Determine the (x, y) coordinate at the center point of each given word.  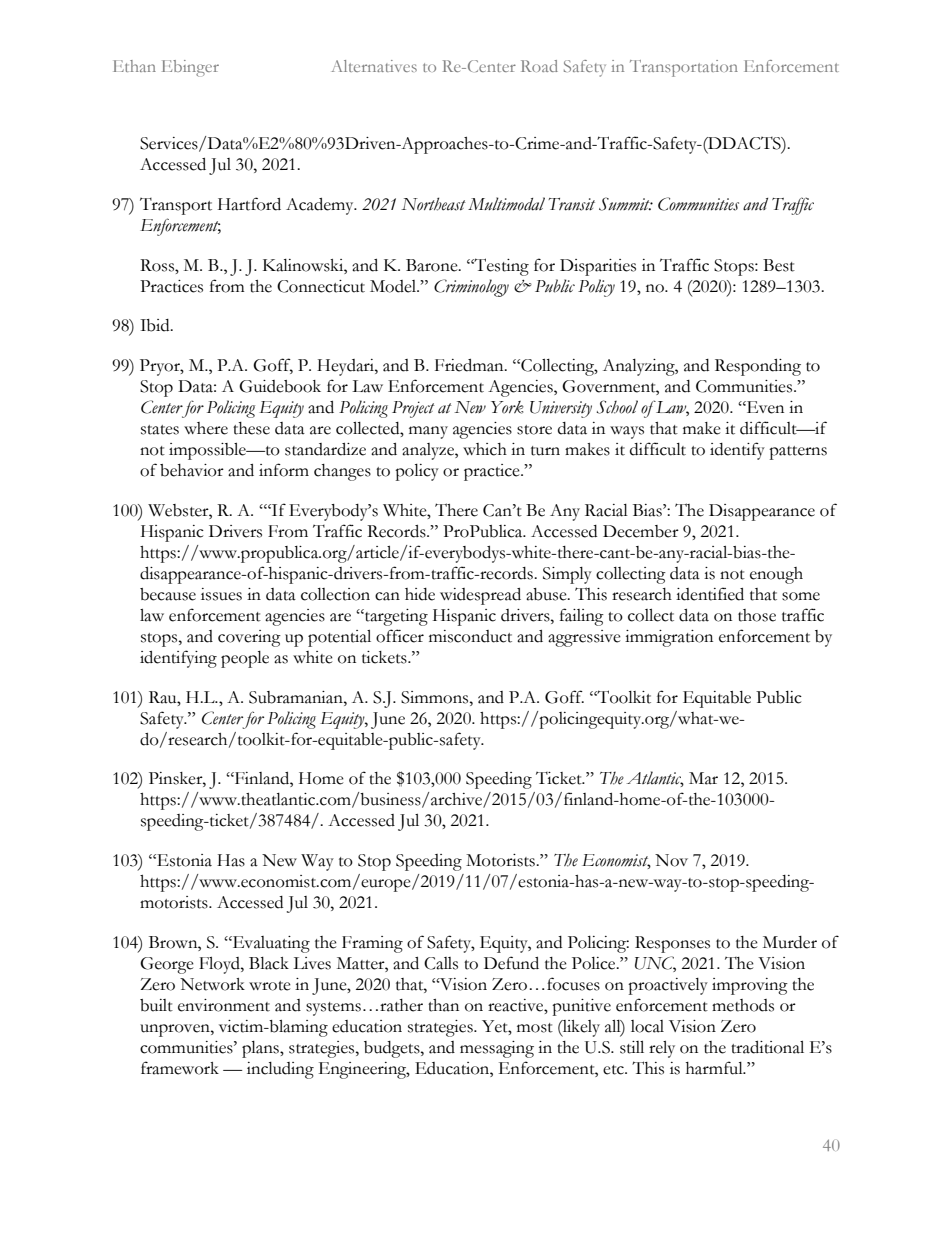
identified (710, 594)
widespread (480, 596)
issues (221, 594)
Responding (758, 367)
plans (261, 1049)
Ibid (156, 325)
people (245, 659)
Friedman (470, 365)
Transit (571, 204)
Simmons (436, 697)
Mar (703, 778)
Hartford (249, 204)
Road (539, 66)
